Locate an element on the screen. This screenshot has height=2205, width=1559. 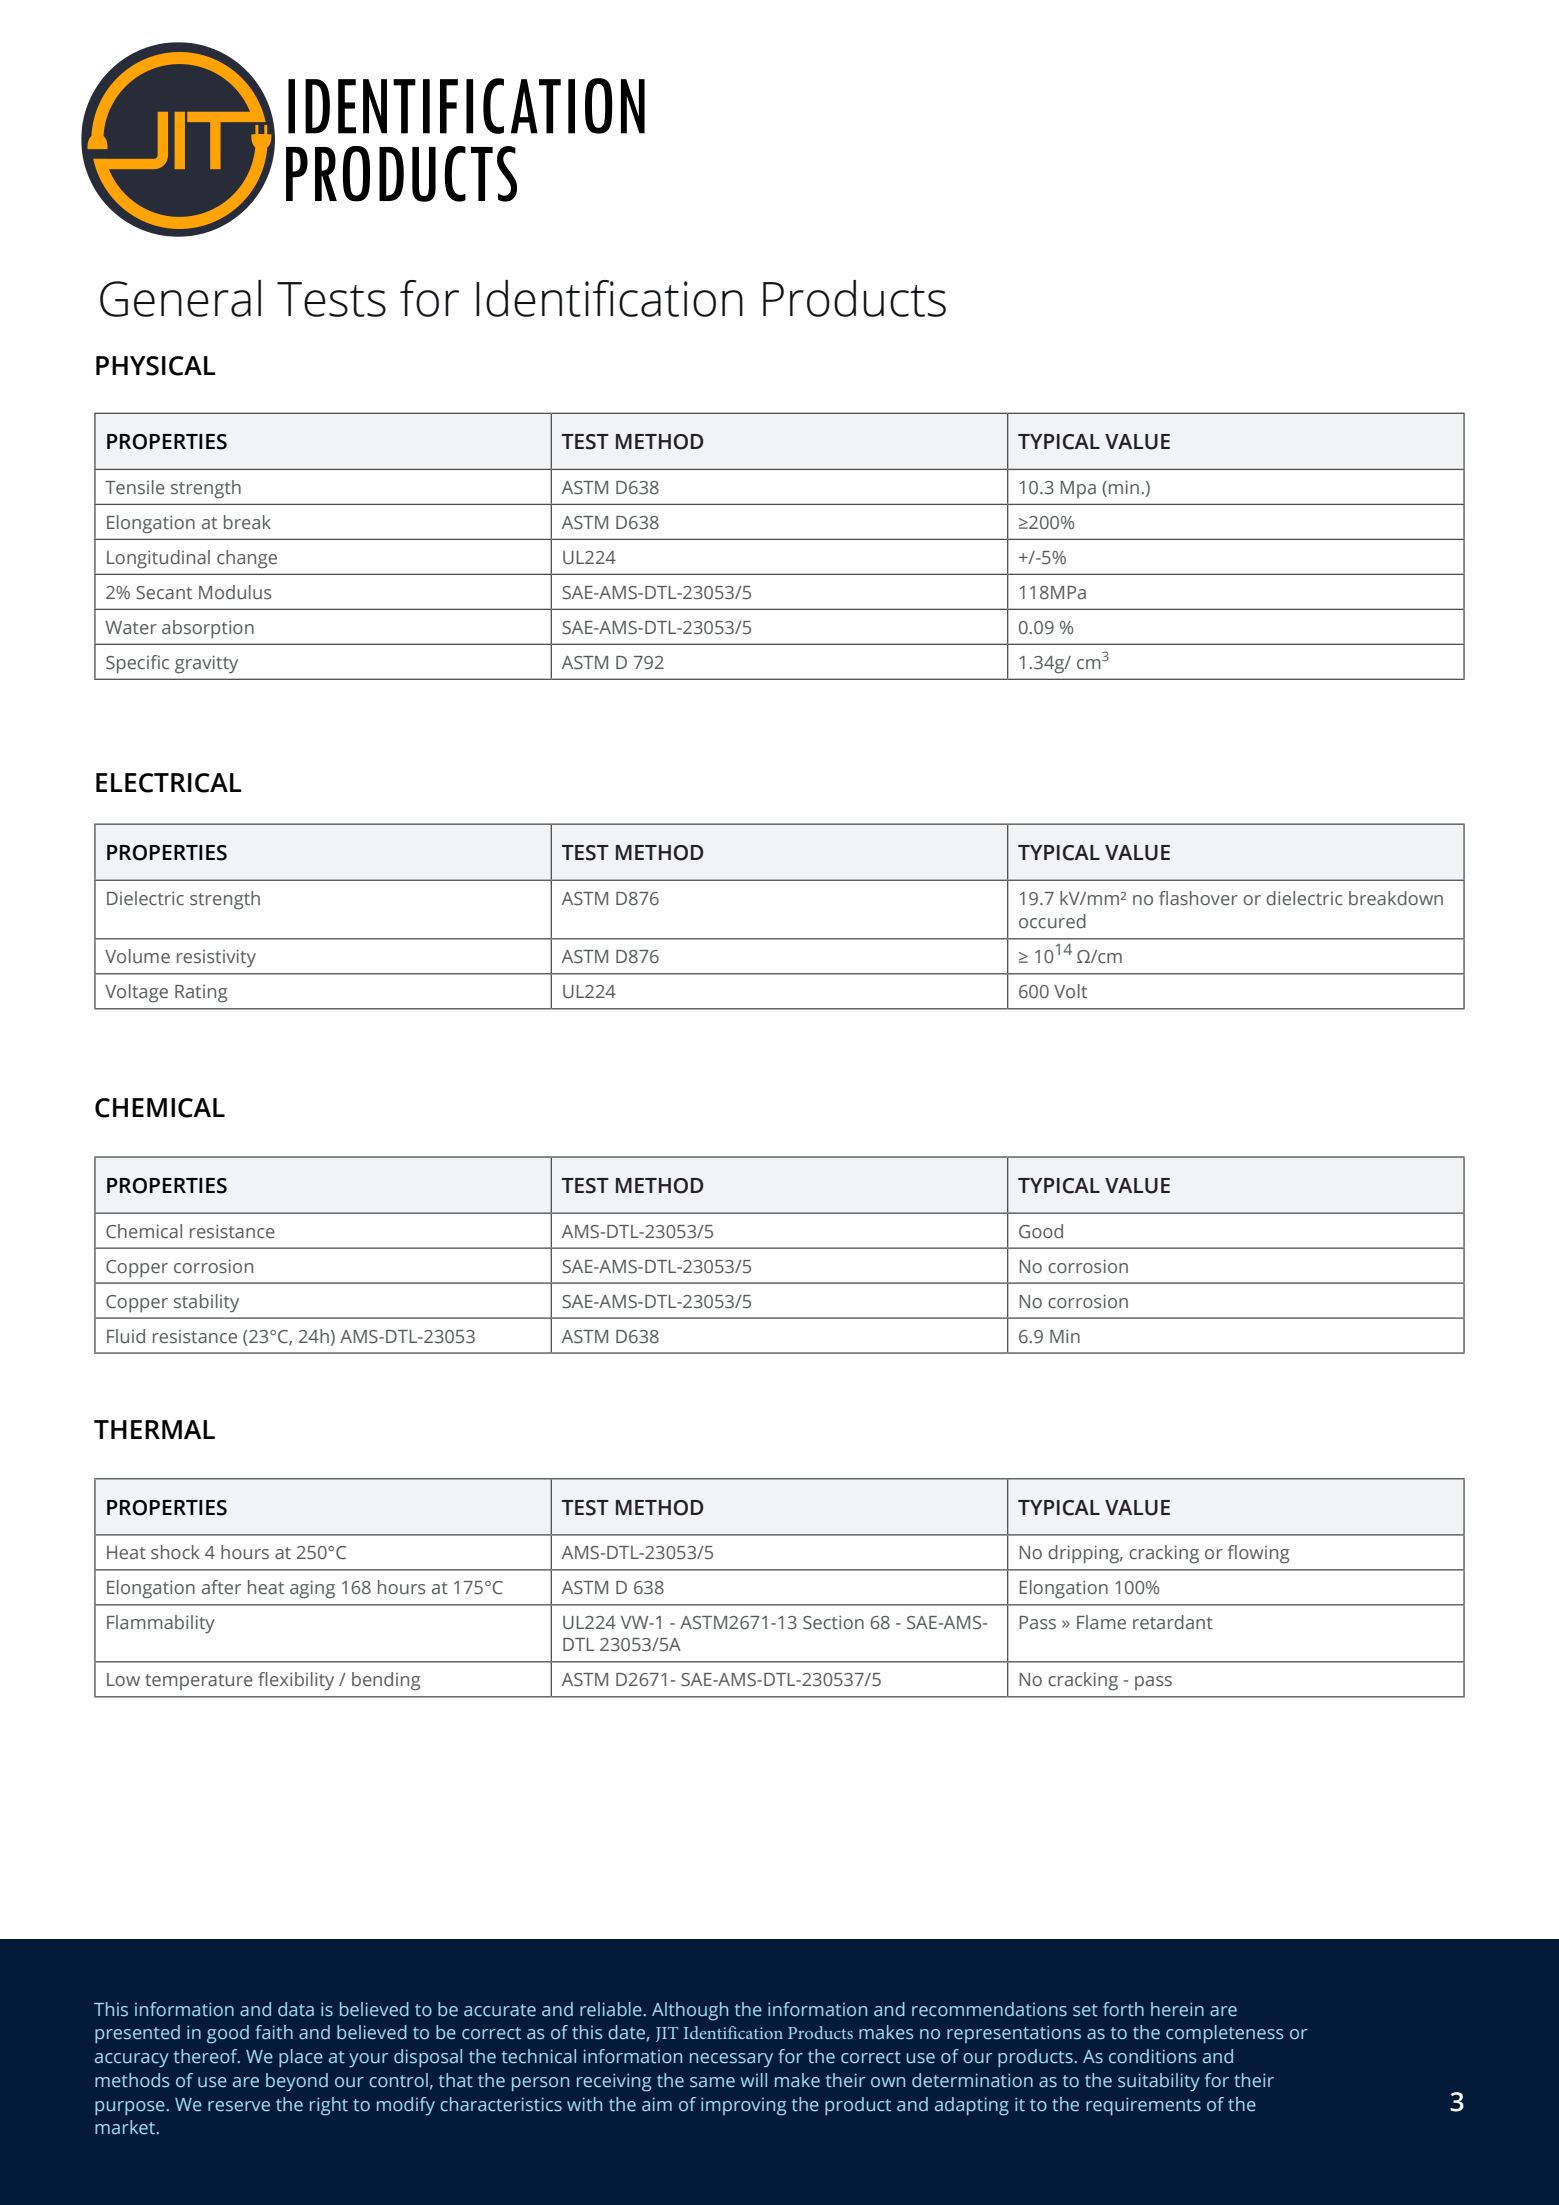
flexibility is located at coordinates (296, 1681).
